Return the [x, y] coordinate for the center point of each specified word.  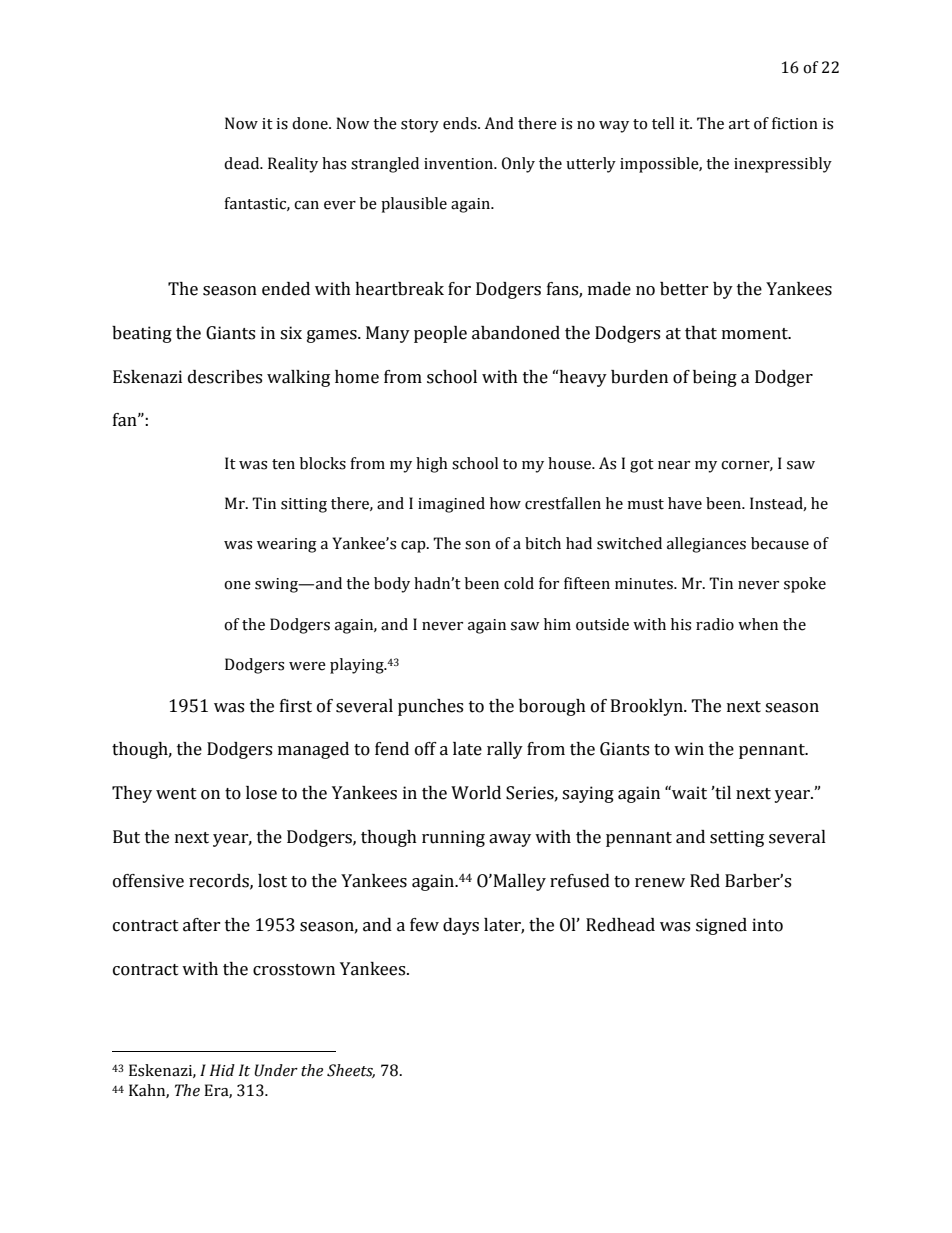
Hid [222, 1070]
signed [721, 926]
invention [460, 164]
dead [243, 163]
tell [663, 123]
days [461, 926]
